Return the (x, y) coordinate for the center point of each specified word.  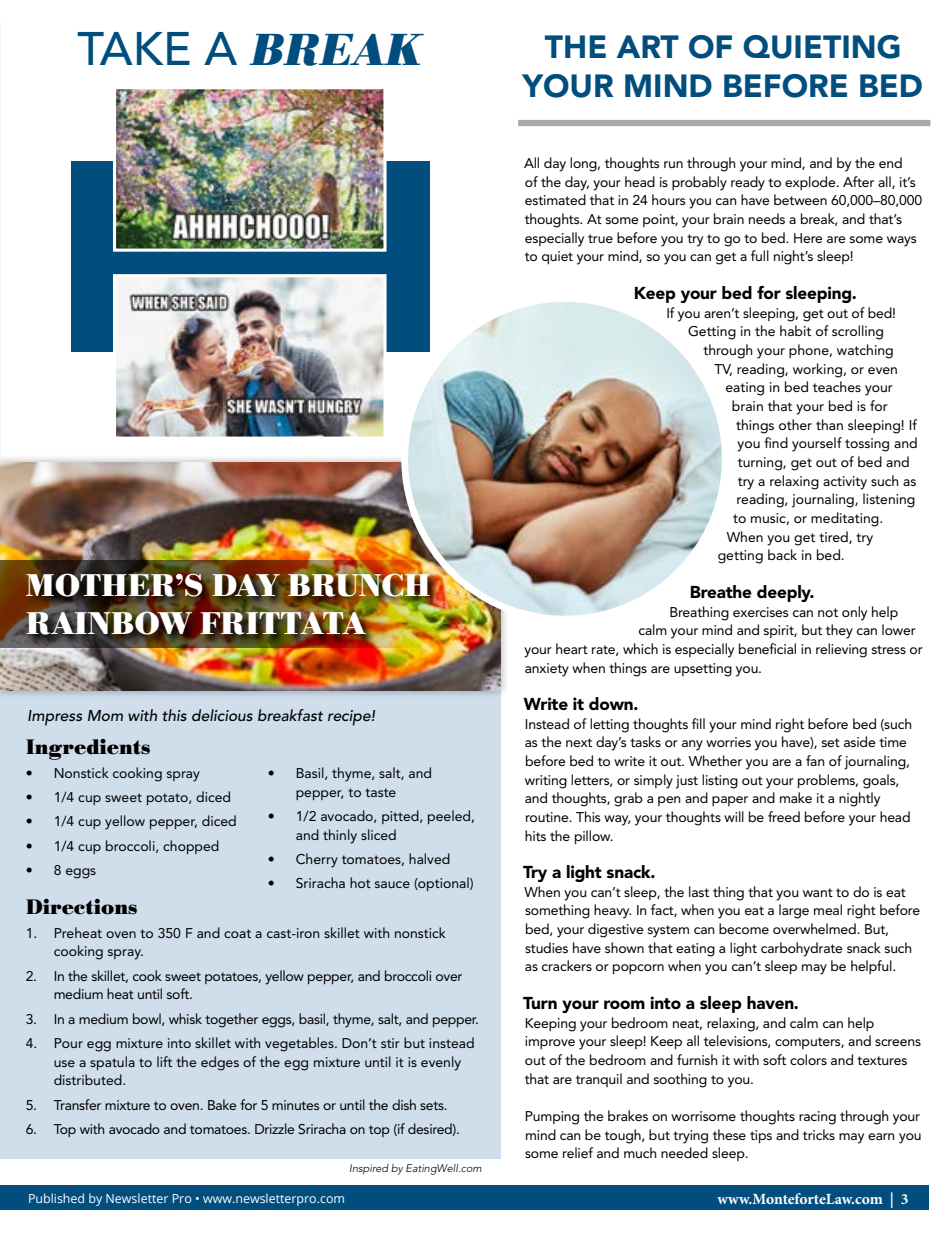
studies (546, 947)
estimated (555, 199)
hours (669, 199)
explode (811, 183)
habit (795, 330)
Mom (105, 715)
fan (815, 760)
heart (572, 648)
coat (237, 933)
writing (546, 782)
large (794, 911)
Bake (222, 1104)
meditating (846, 519)
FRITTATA (284, 622)
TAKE (134, 48)
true (600, 238)
